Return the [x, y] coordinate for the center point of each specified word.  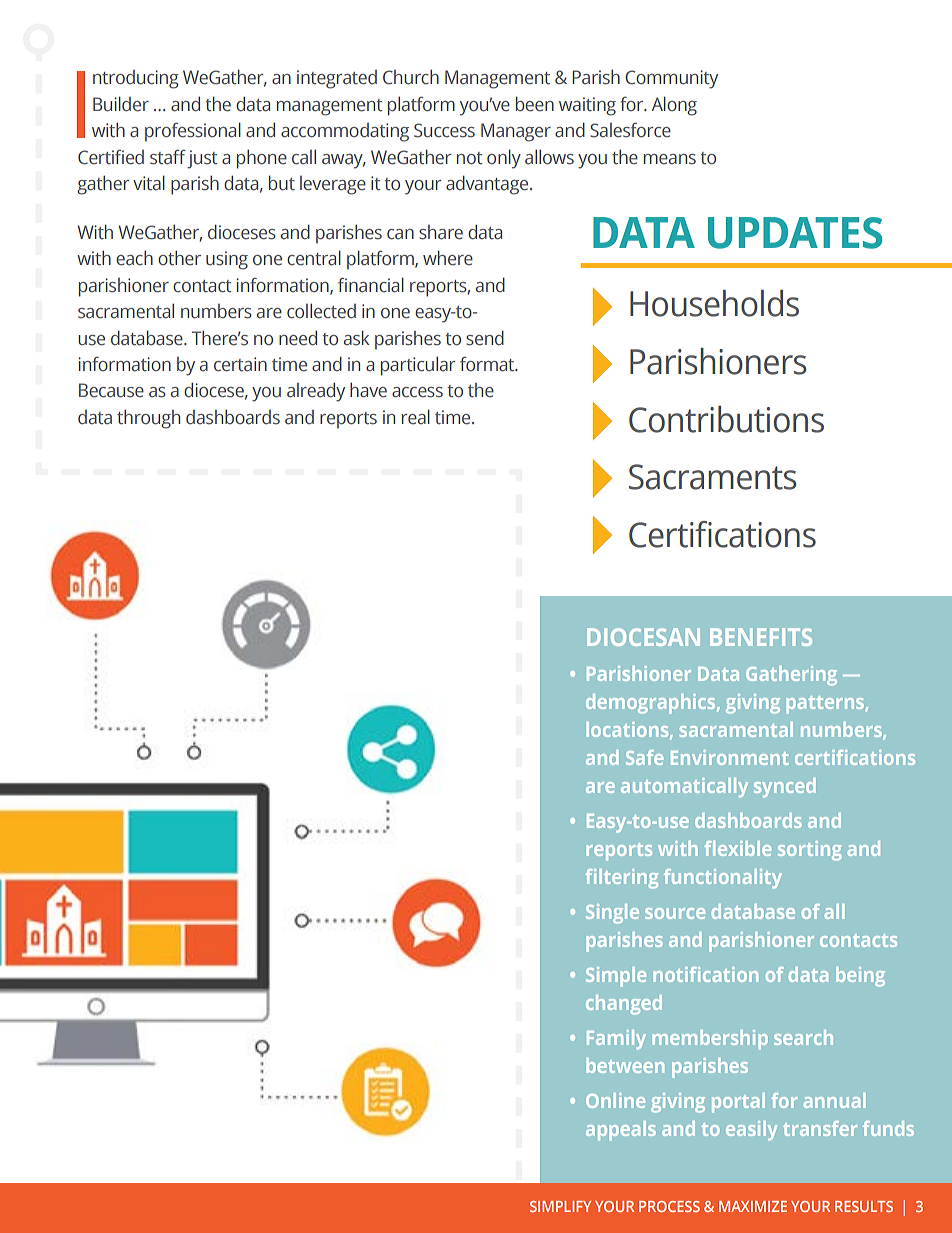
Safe [644, 757]
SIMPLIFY [560, 1206]
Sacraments [712, 477]
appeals [621, 1131]
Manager [516, 132]
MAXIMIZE [753, 1206]
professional [193, 132]
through [148, 419]
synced [785, 787]
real [416, 417]
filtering [621, 879]
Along [674, 106]
